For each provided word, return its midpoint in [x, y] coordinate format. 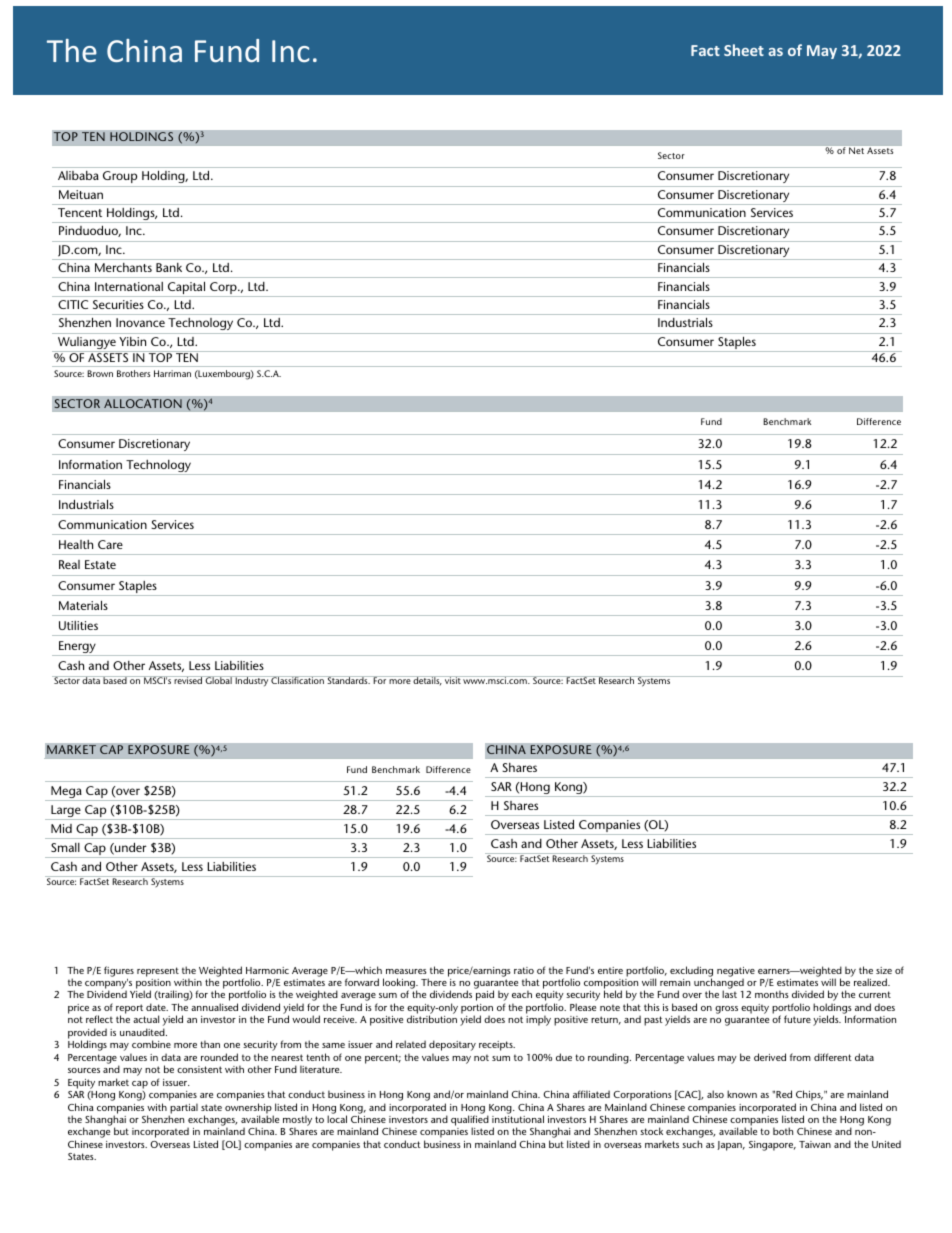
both [783, 1131]
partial [183, 1109]
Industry [252, 681]
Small [65, 847]
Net [856, 150]
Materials [83, 605]
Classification [298, 680]
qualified [470, 1122]
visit [453, 680]
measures [406, 971]
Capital [187, 289]
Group [120, 177]
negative [736, 973]
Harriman [172, 373]
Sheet [744, 50]
